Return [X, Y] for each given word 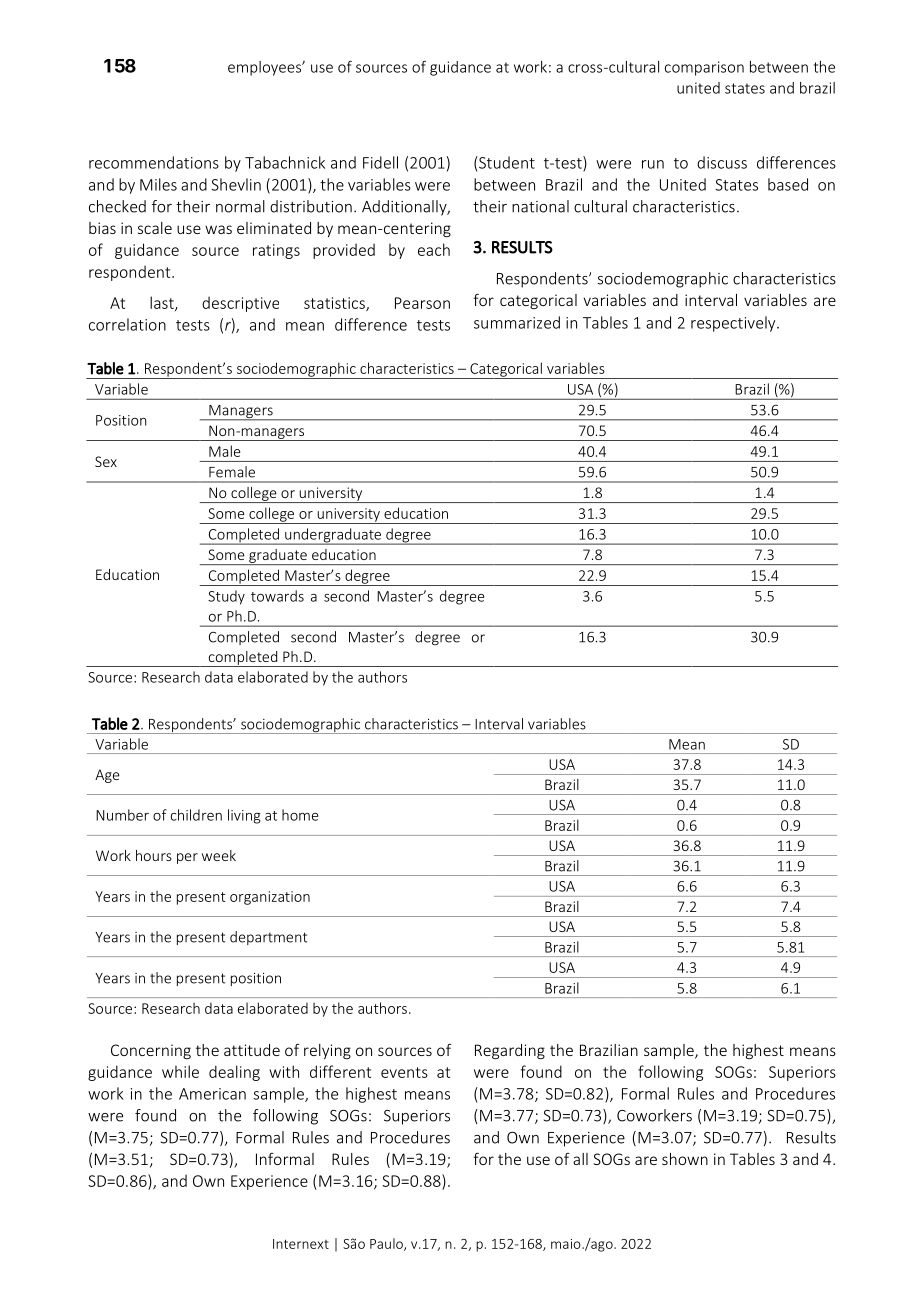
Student [506, 162]
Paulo [387, 1244]
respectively [734, 324]
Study [226, 597]
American [212, 1094]
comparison [704, 68]
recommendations [154, 162]
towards [277, 596]
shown [685, 1159]
